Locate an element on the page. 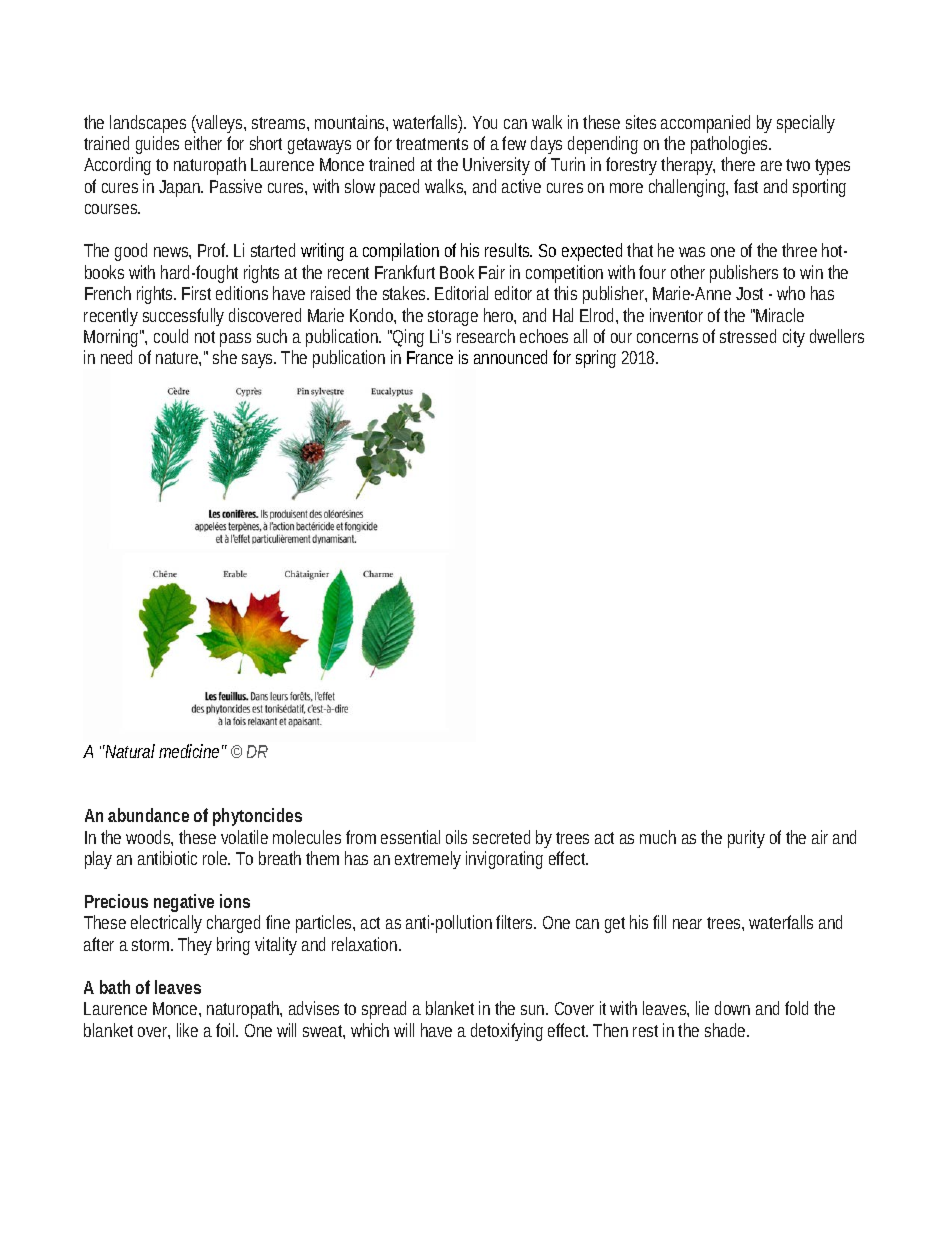 The width and height of the page is (952, 1233). abundance is located at coordinates (148, 815).
